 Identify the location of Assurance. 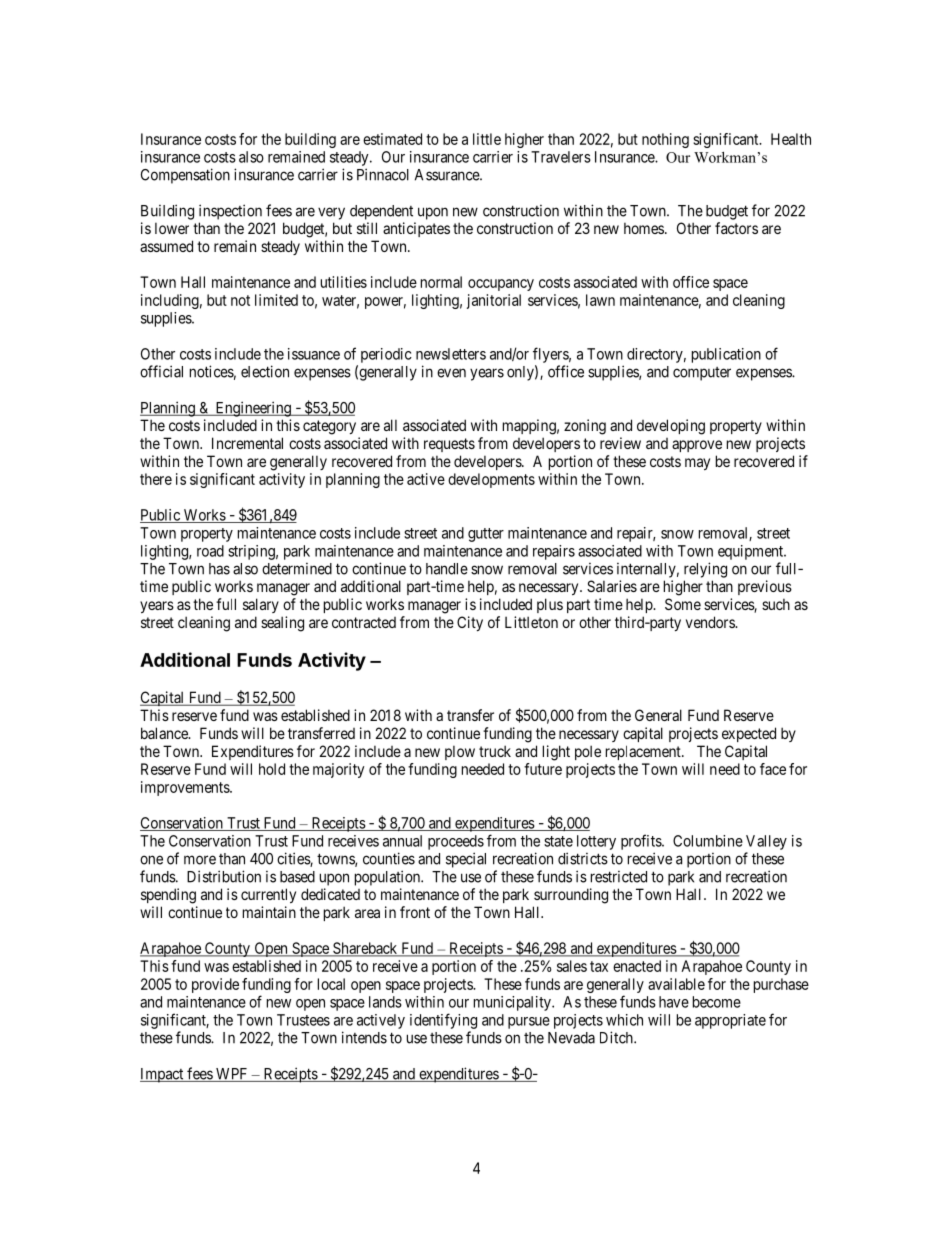
(448, 175).
